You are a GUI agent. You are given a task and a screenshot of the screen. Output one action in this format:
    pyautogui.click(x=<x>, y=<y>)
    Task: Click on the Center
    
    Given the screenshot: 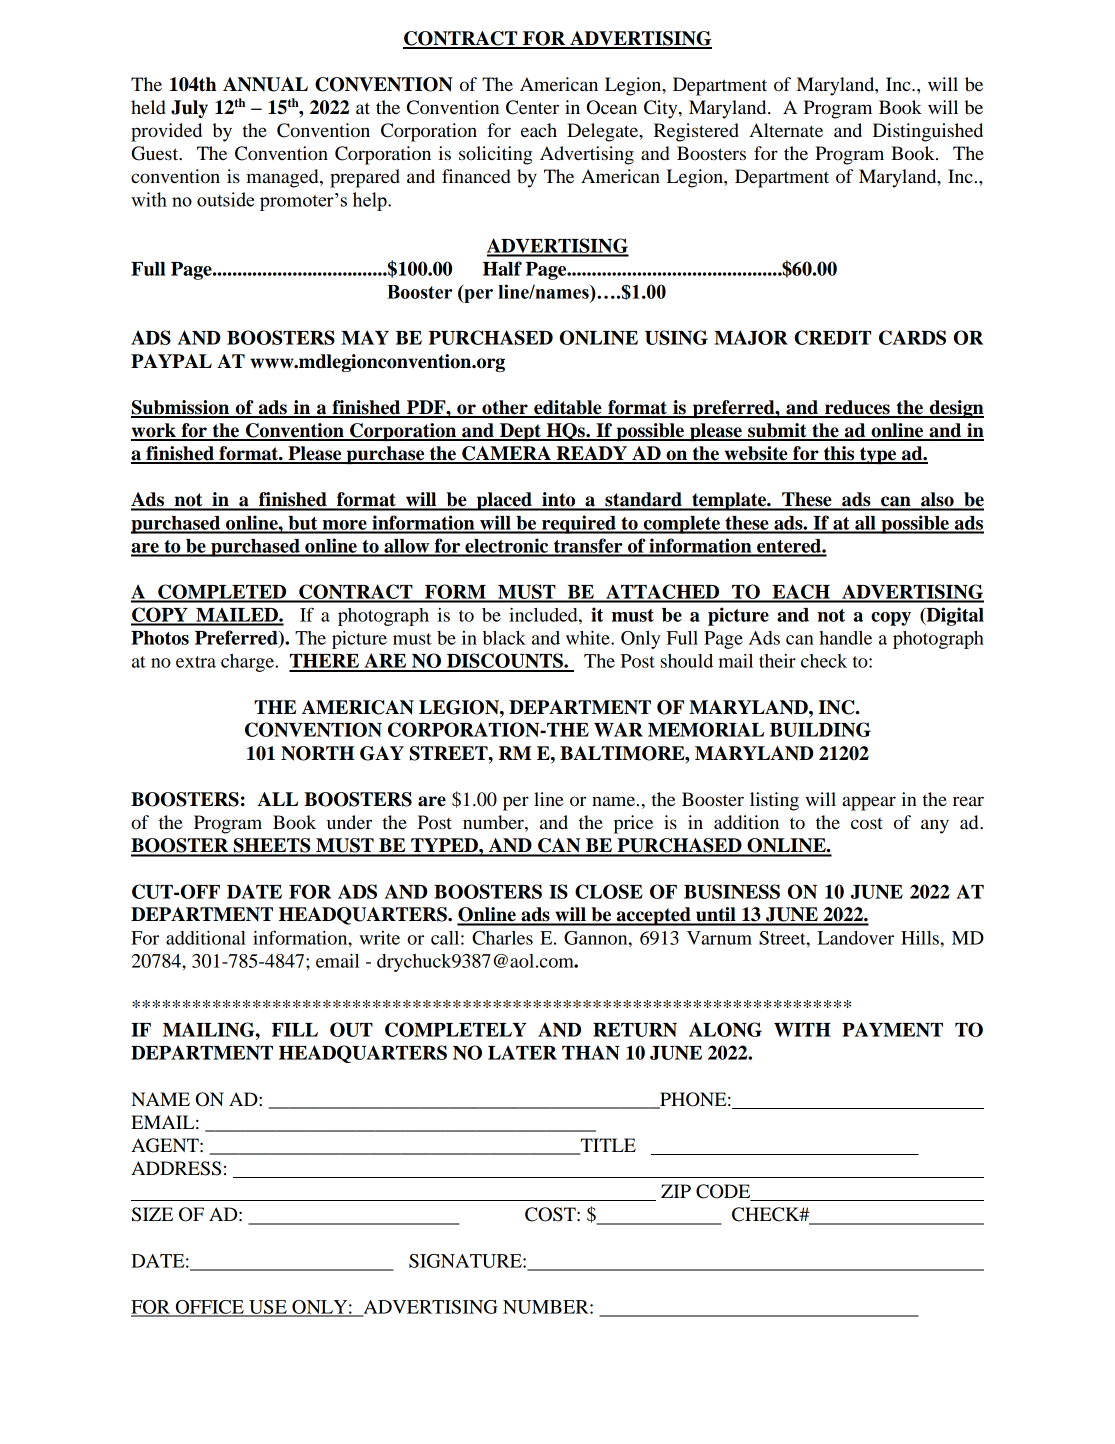 What is the action you would take?
    pyautogui.click(x=532, y=107)
